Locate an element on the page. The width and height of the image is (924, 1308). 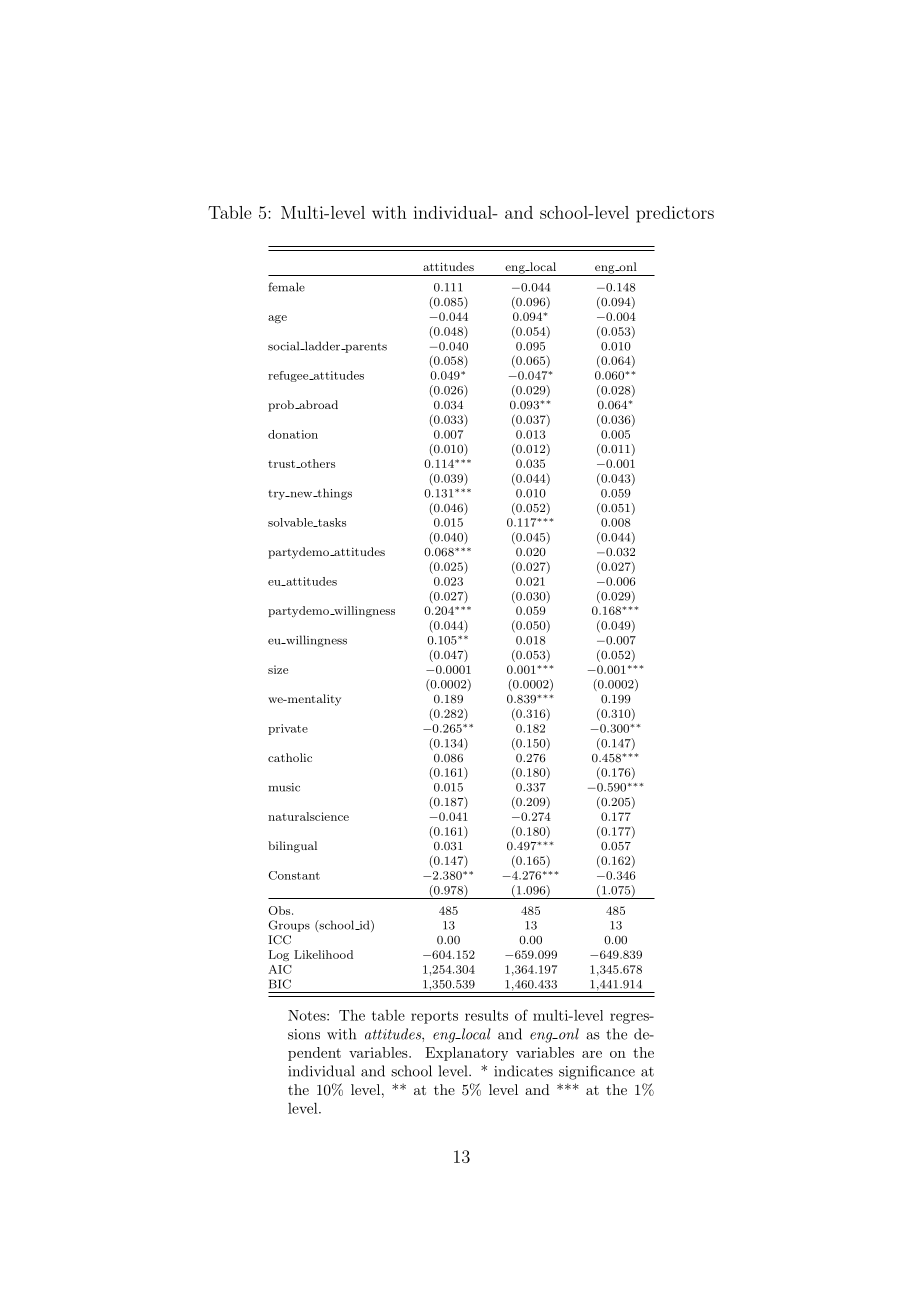
predictors is located at coordinates (675, 214).
